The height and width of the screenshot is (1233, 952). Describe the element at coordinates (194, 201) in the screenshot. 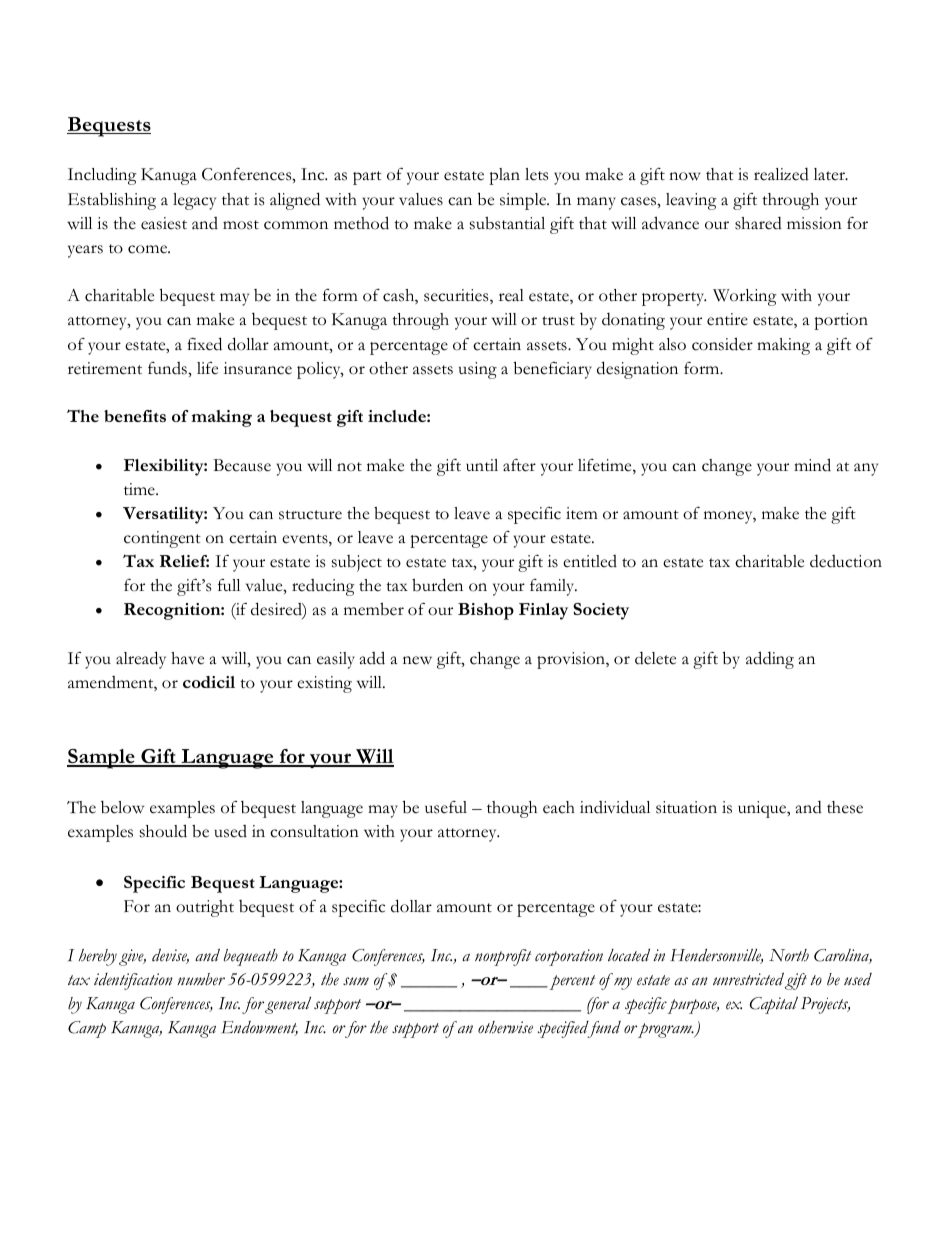

I see `legacy` at that location.
